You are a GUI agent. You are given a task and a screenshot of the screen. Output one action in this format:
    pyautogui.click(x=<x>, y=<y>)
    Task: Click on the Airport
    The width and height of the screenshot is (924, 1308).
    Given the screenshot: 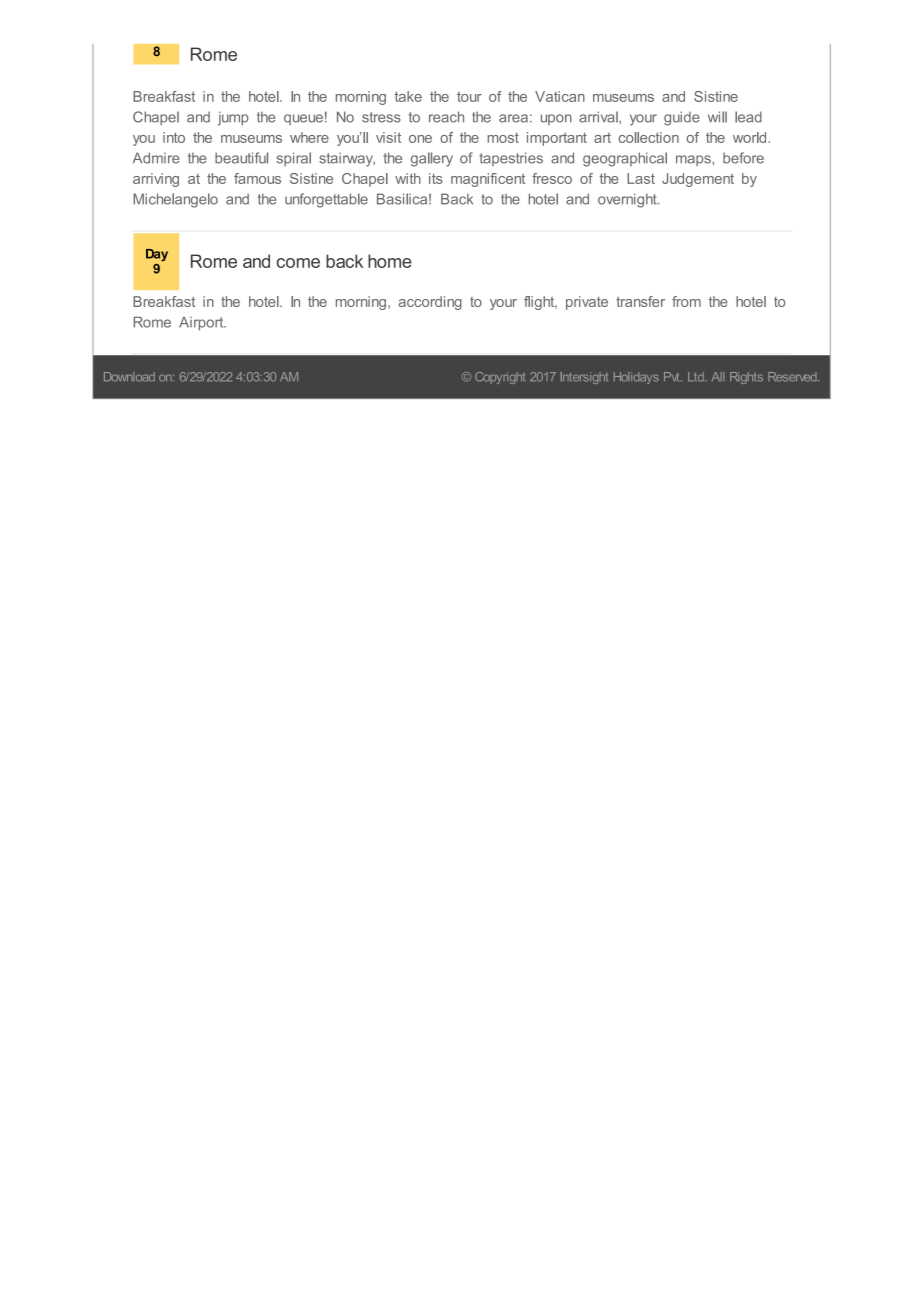 What is the action you would take?
    pyautogui.click(x=202, y=324)
